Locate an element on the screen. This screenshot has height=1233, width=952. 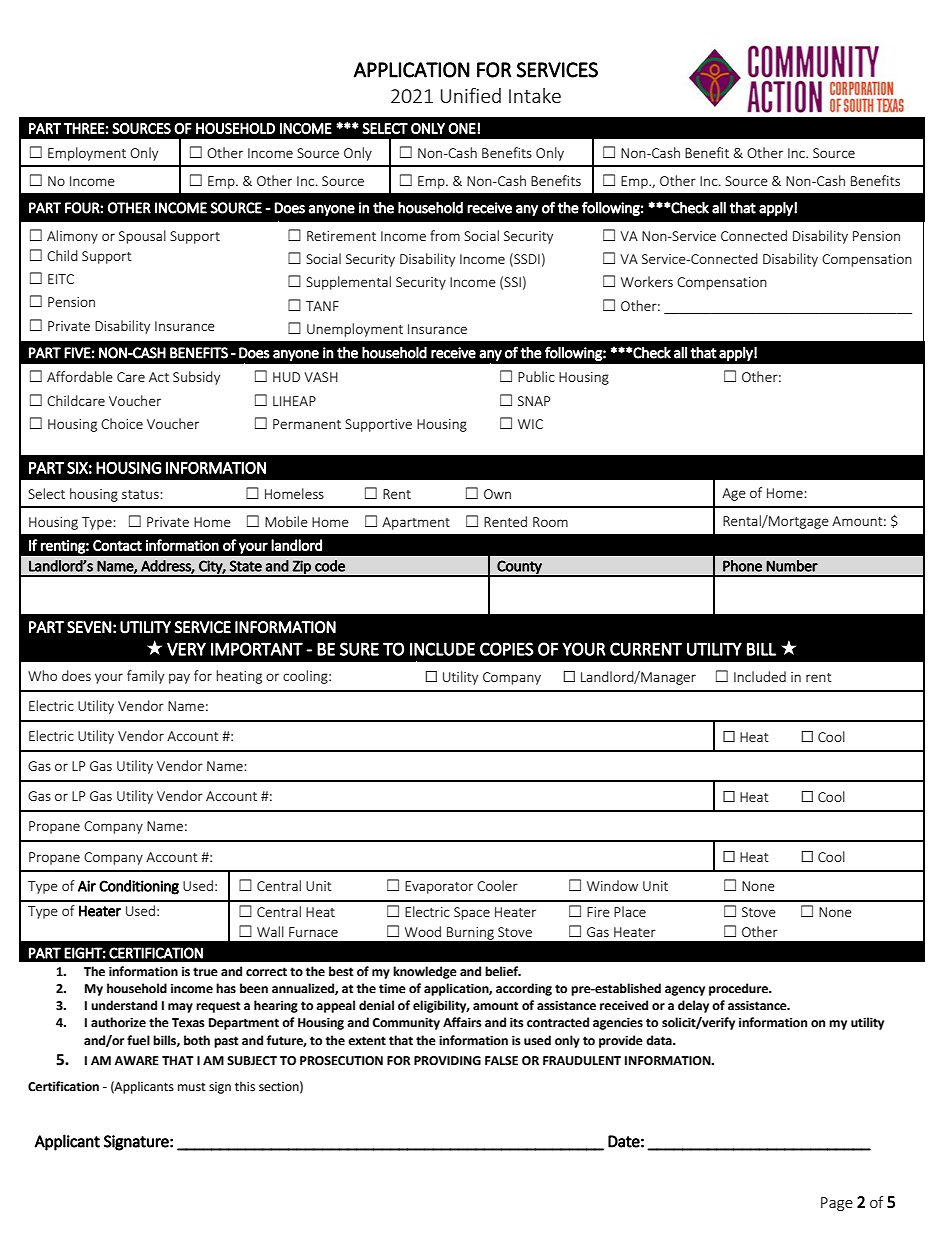
PROVIDING is located at coordinates (447, 1061).
